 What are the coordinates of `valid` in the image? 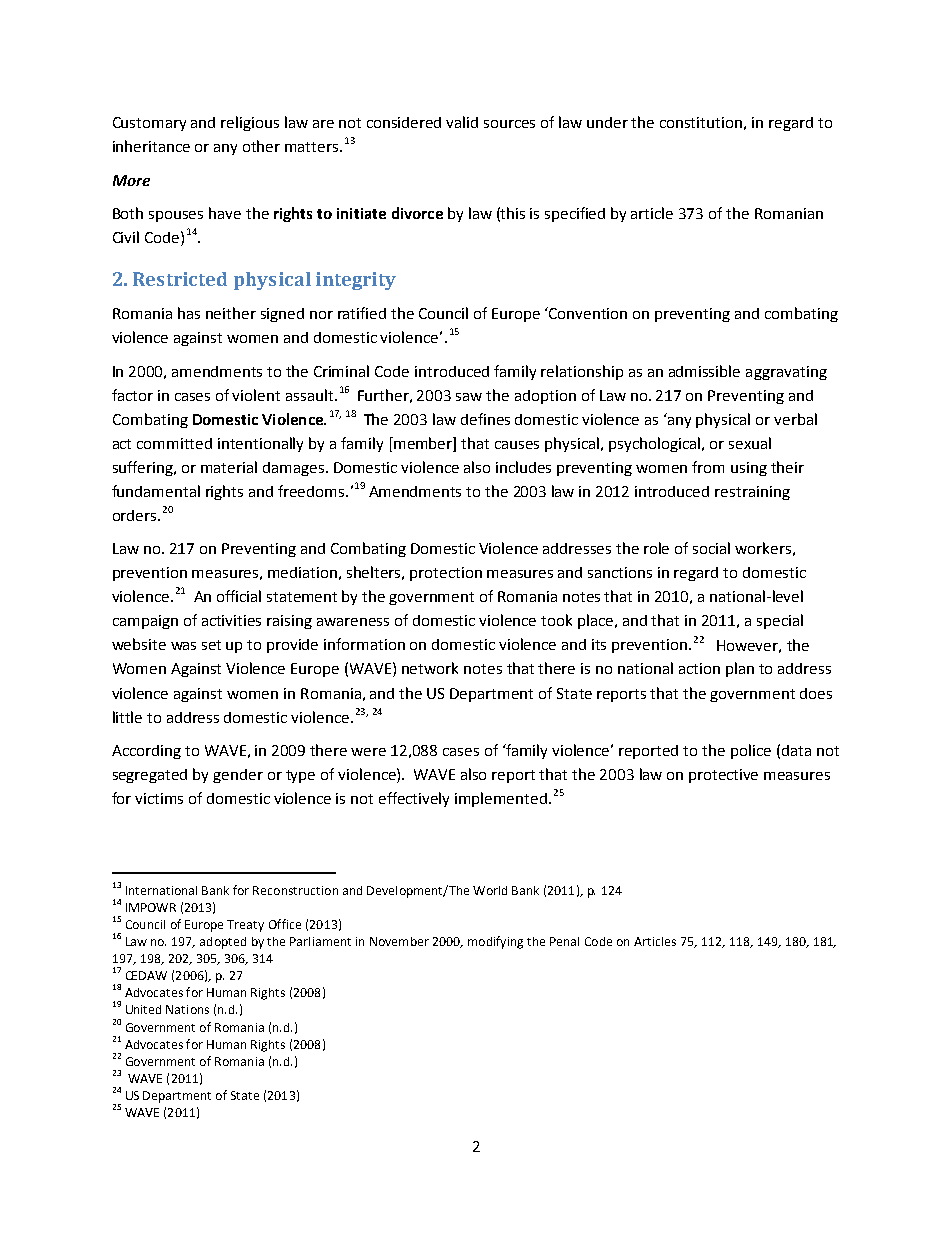 It's located at (462, 122).
